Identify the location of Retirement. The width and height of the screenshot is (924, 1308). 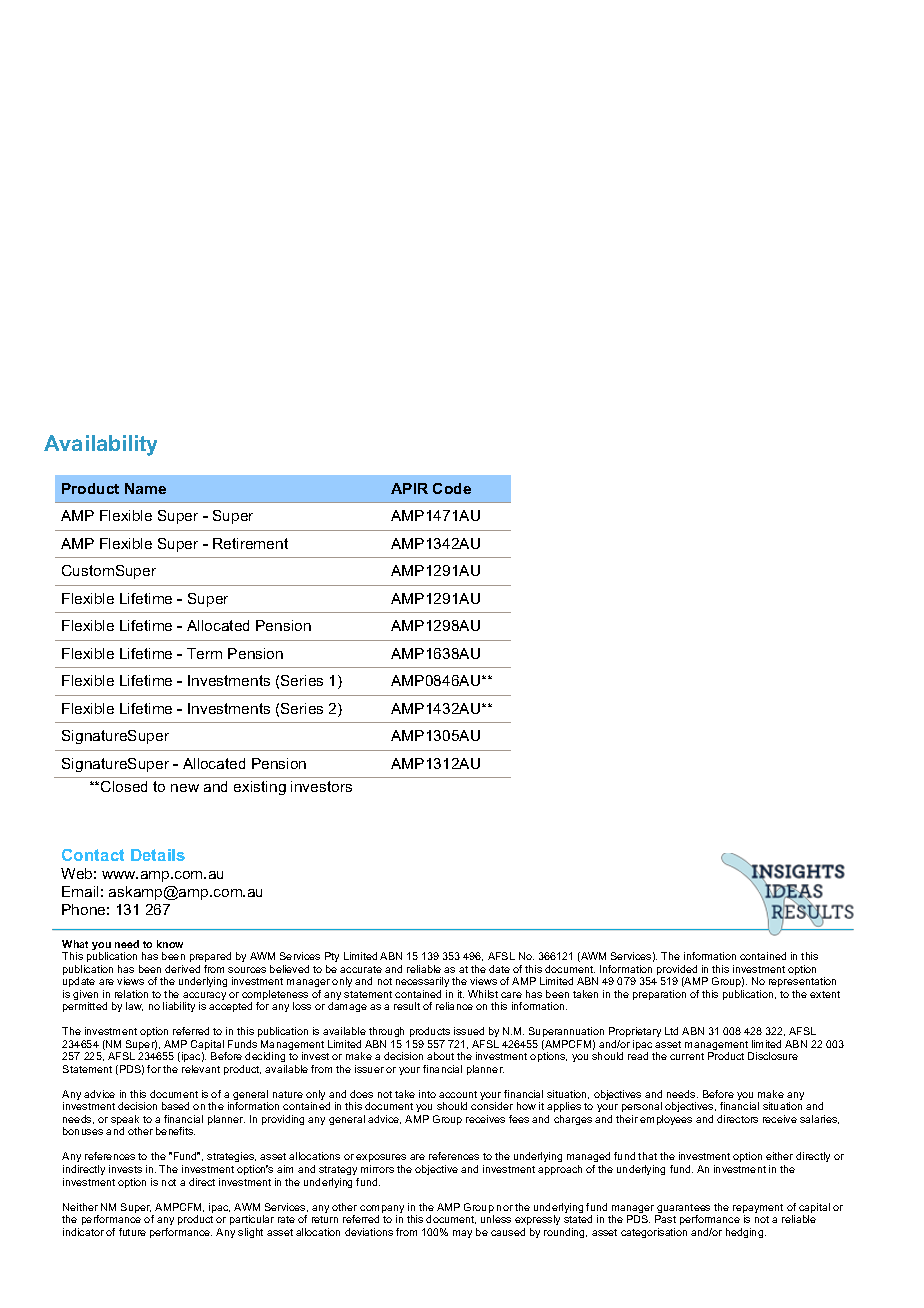
(250, 543).
